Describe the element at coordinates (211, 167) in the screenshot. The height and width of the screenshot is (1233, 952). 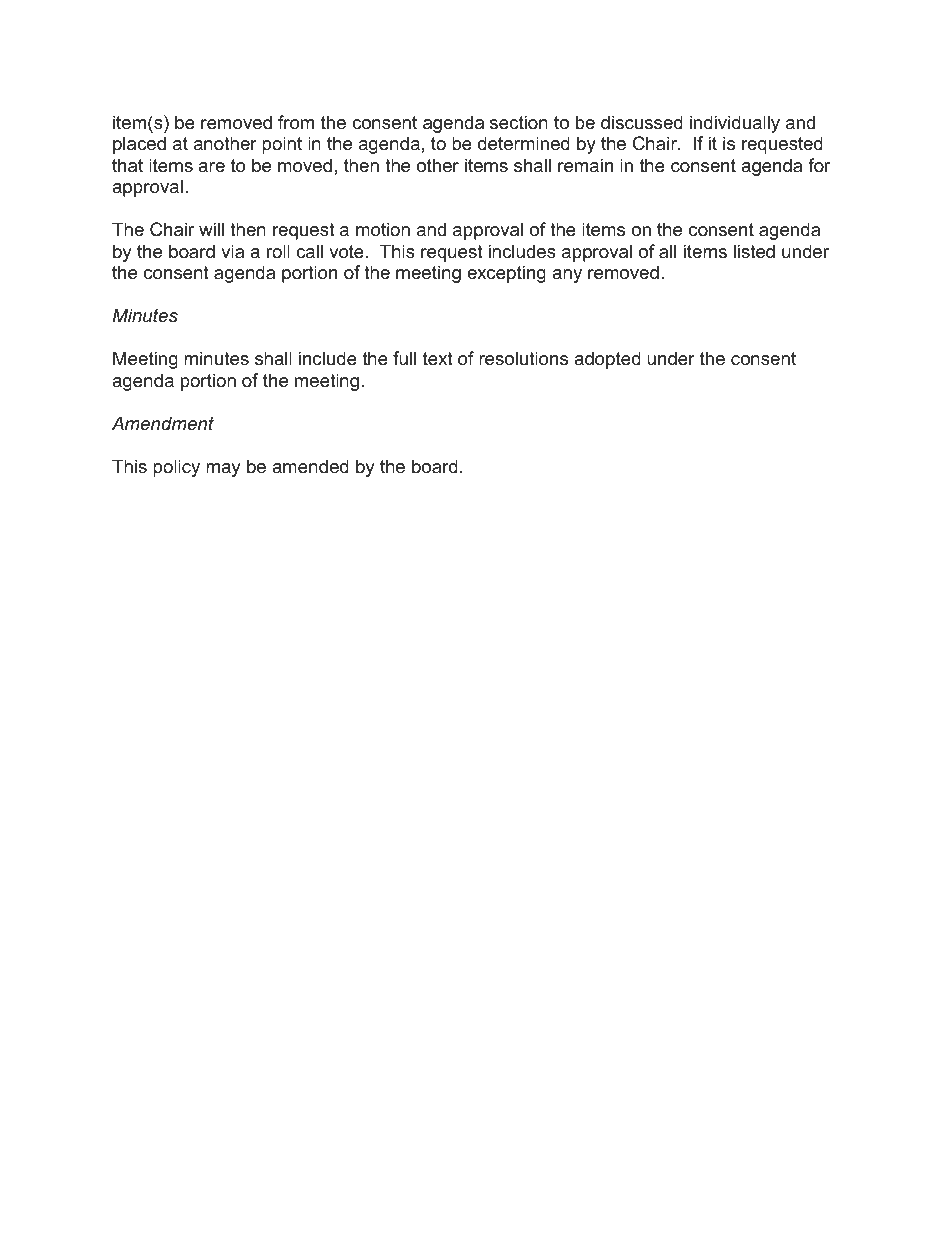
I see `are` at that location.
